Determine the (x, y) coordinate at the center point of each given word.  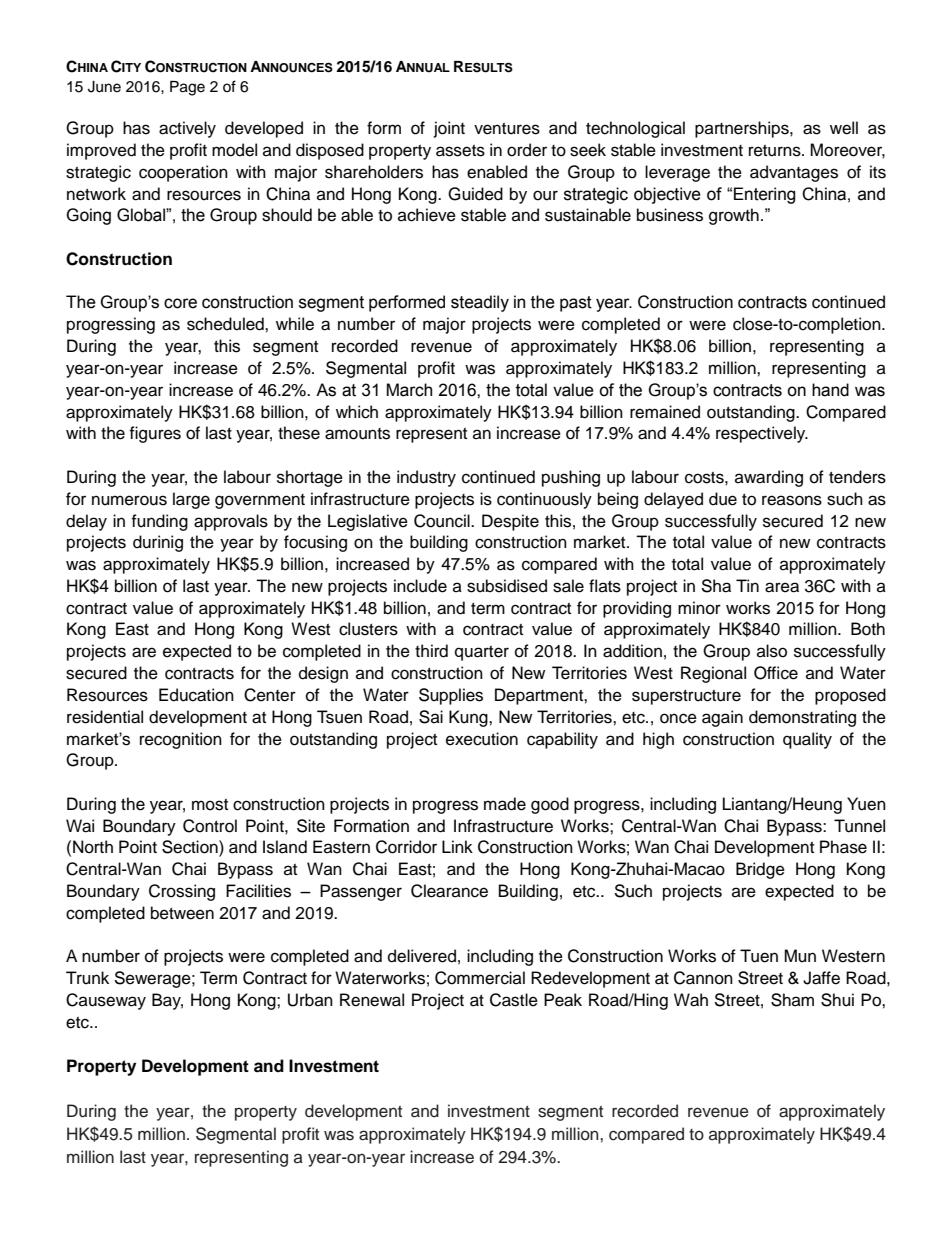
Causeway (106, 1001)
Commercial (480, 978)
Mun (800, 956)
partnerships (743, 129)
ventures (507, 129)
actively (187, 129)
